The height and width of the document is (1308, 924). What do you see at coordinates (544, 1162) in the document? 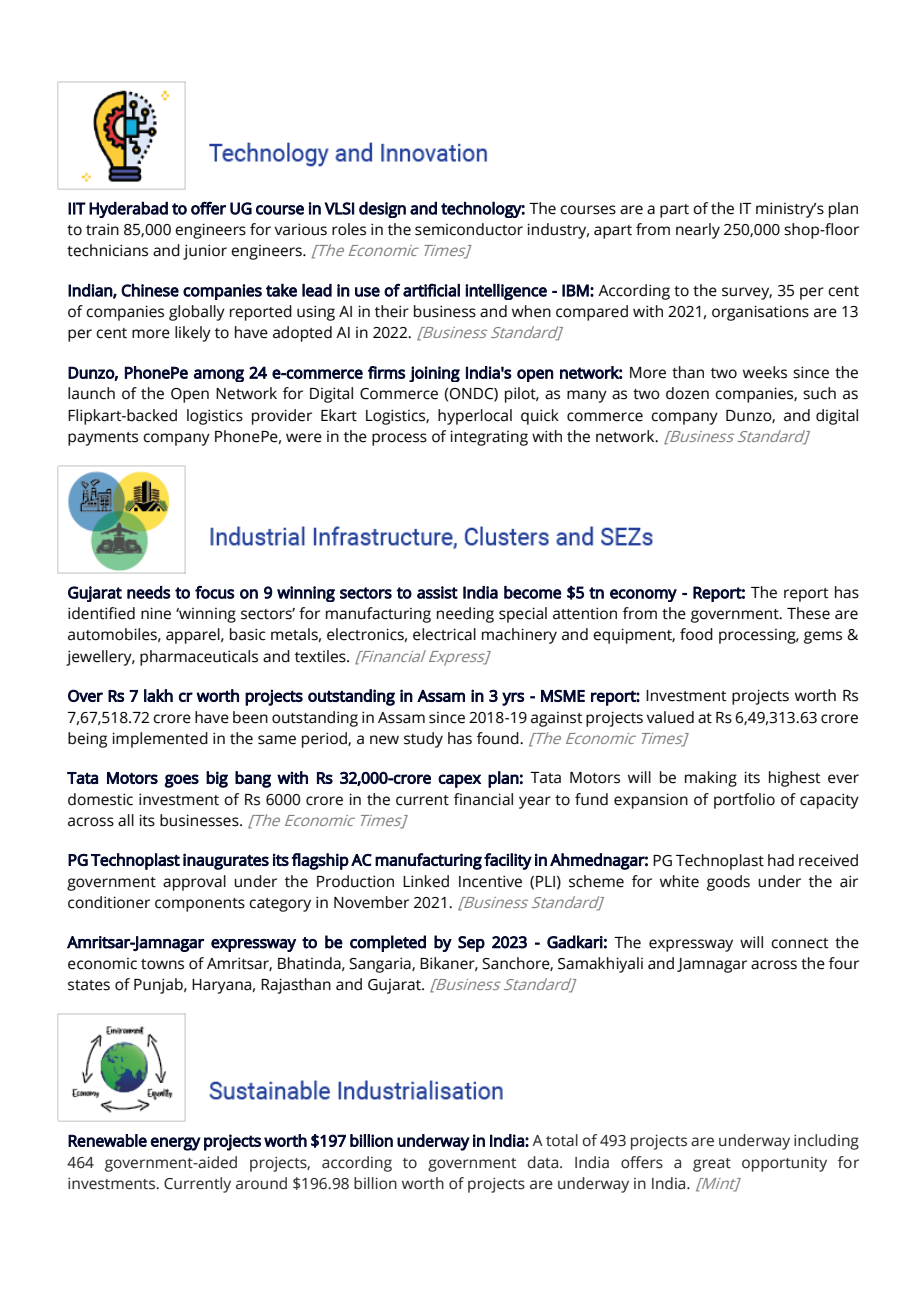
I see `data` at bounding box center [544, 1162].
